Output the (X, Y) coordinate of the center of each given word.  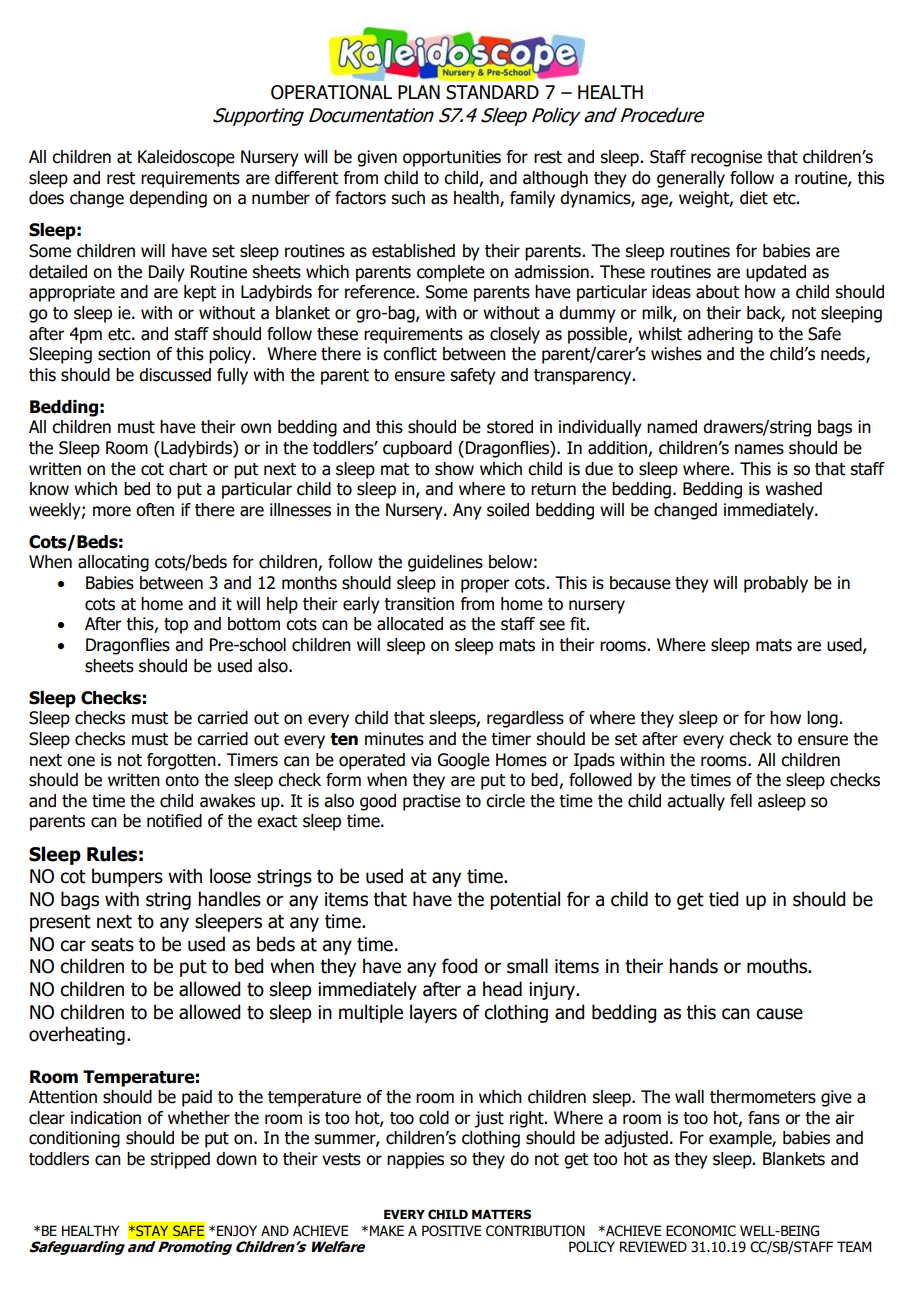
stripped (180, 1160)
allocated (410, 624)
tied (723, 899)
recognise (726, 158)
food (459, 966)
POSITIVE (451, 1231)
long (823, 719)
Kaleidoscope (186, 158)
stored (510, 427)
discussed (175, 375)
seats (112, 945)
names (759, 449)
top (176, 626)
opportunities (452, 158)
